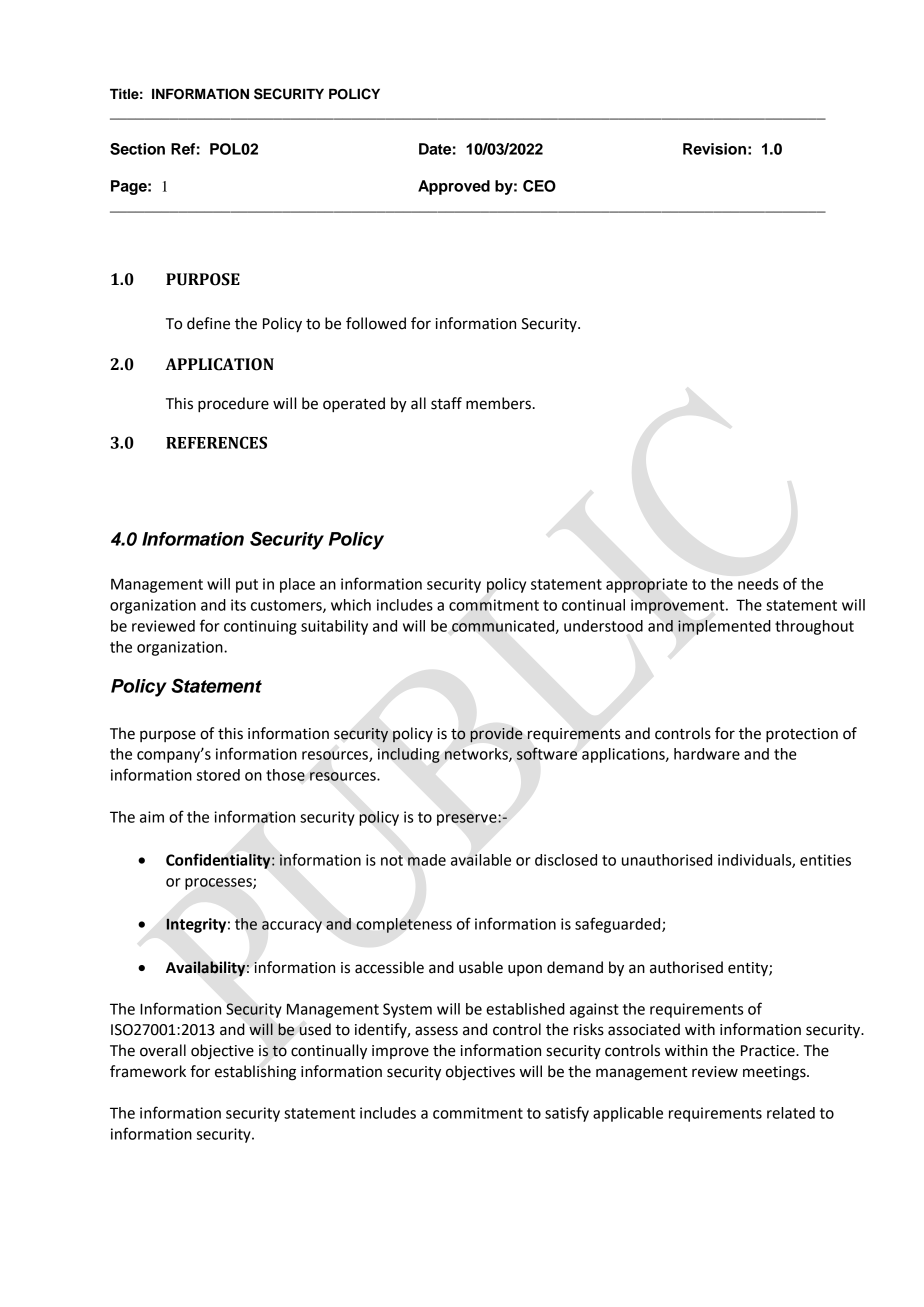  Describe the element at coordinates (707, 754) in the page. I see `hardware` at that location.
